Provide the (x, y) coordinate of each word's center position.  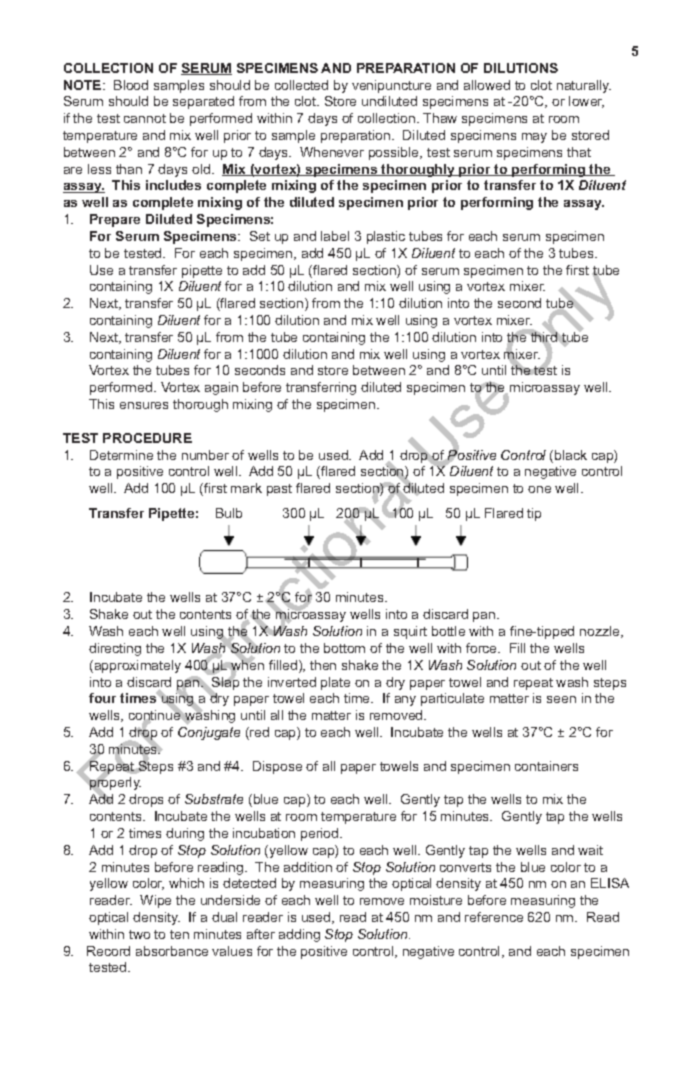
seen (561, 699)
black (571, 455)
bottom (344, 648)
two (139, 934)
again (221, 388)
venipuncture (391, 86)
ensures (144, 405)
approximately (136, 666)
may (534, 138)
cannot (145, 118)
